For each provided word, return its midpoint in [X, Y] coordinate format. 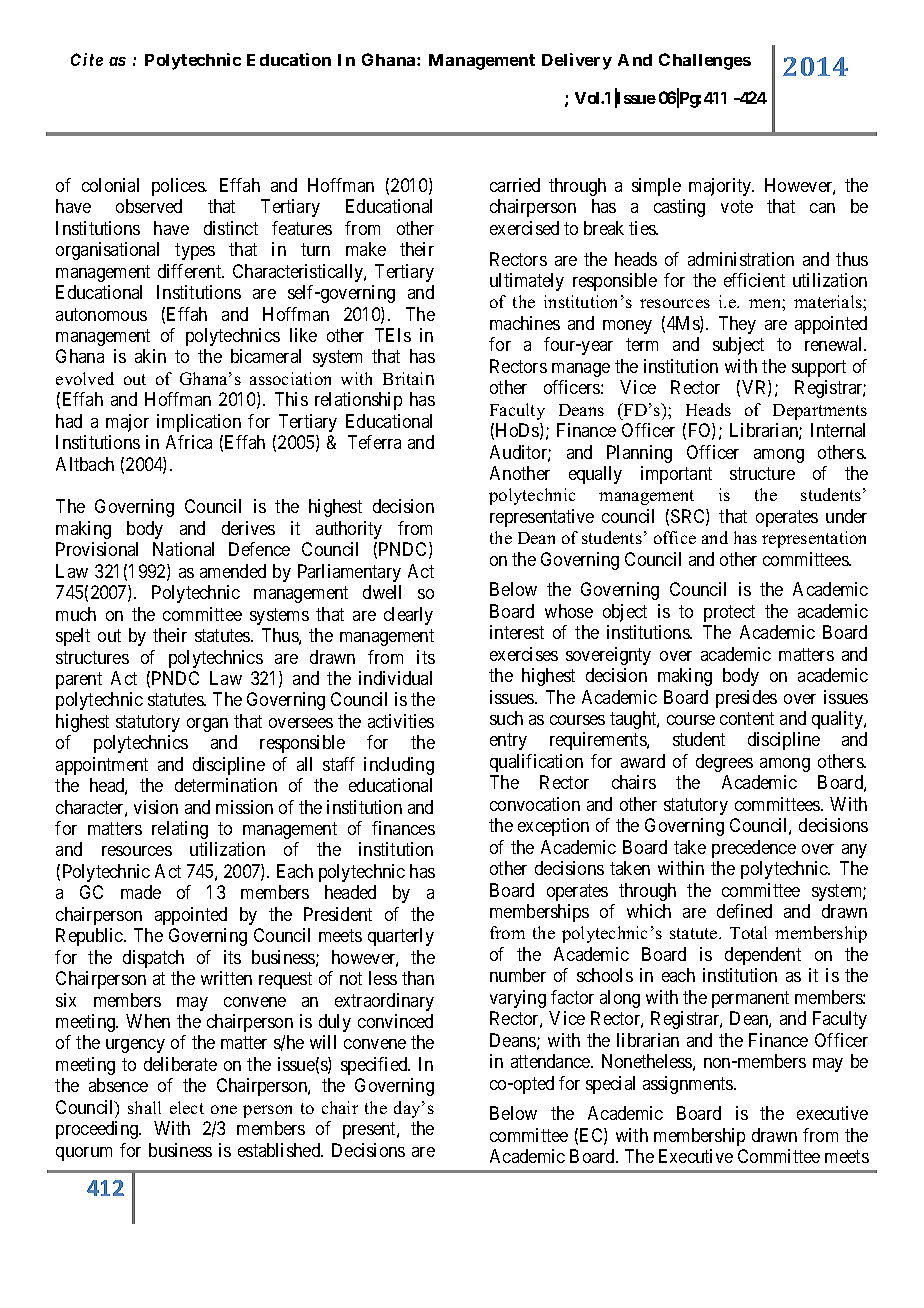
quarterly [401, 937]
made [141, 892]
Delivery [577, 61]
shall [144, 1107]
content [747, 718]
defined [744, 911]
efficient [754, 280]
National [183, 549]
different [191, 271]
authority [349, 530]
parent [79, 680]
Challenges [705, 61]
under [846, 516]
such [506, 718]
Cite [87, 59]
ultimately [527, 282]
